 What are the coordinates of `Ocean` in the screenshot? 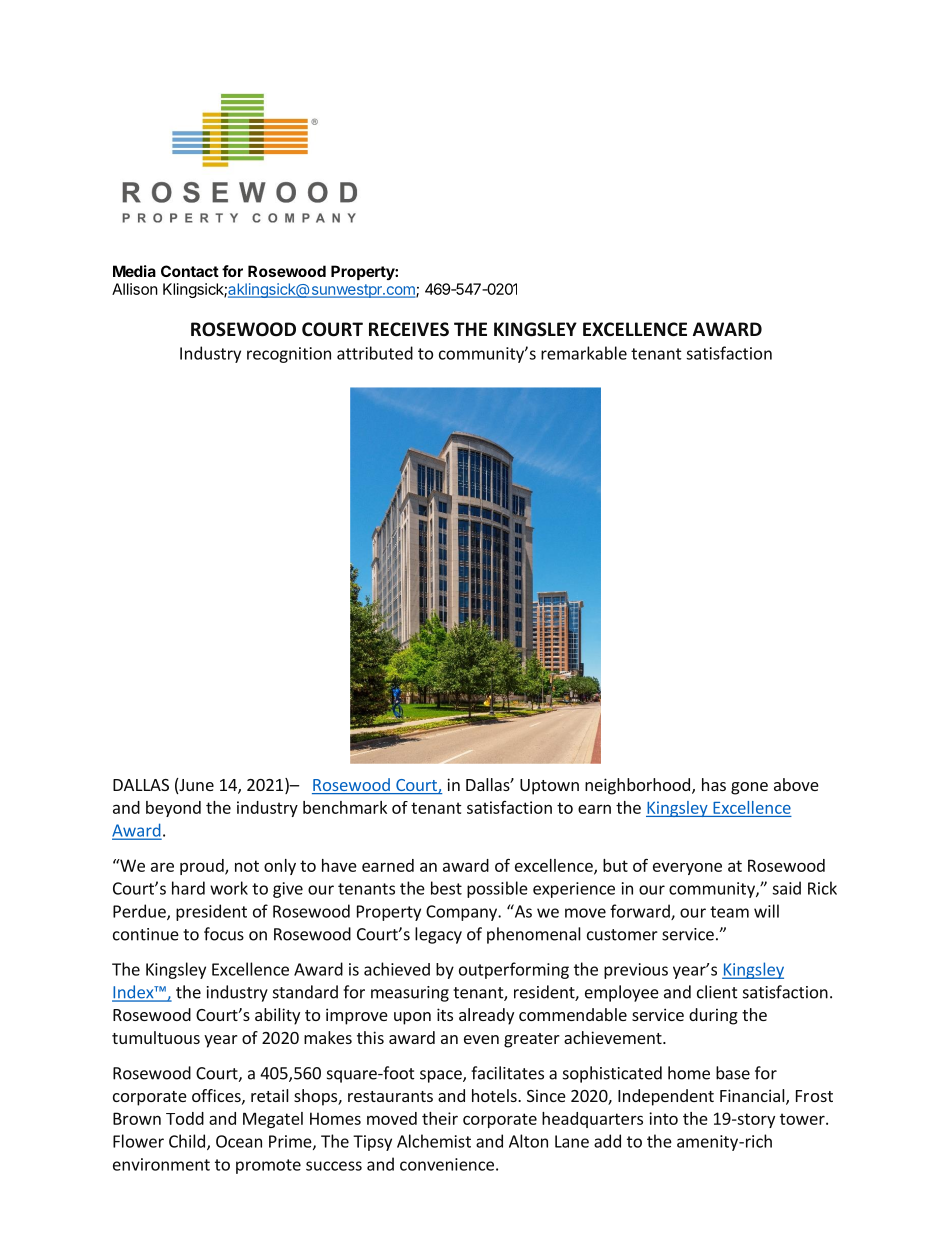 It's located at (239, 1141).
